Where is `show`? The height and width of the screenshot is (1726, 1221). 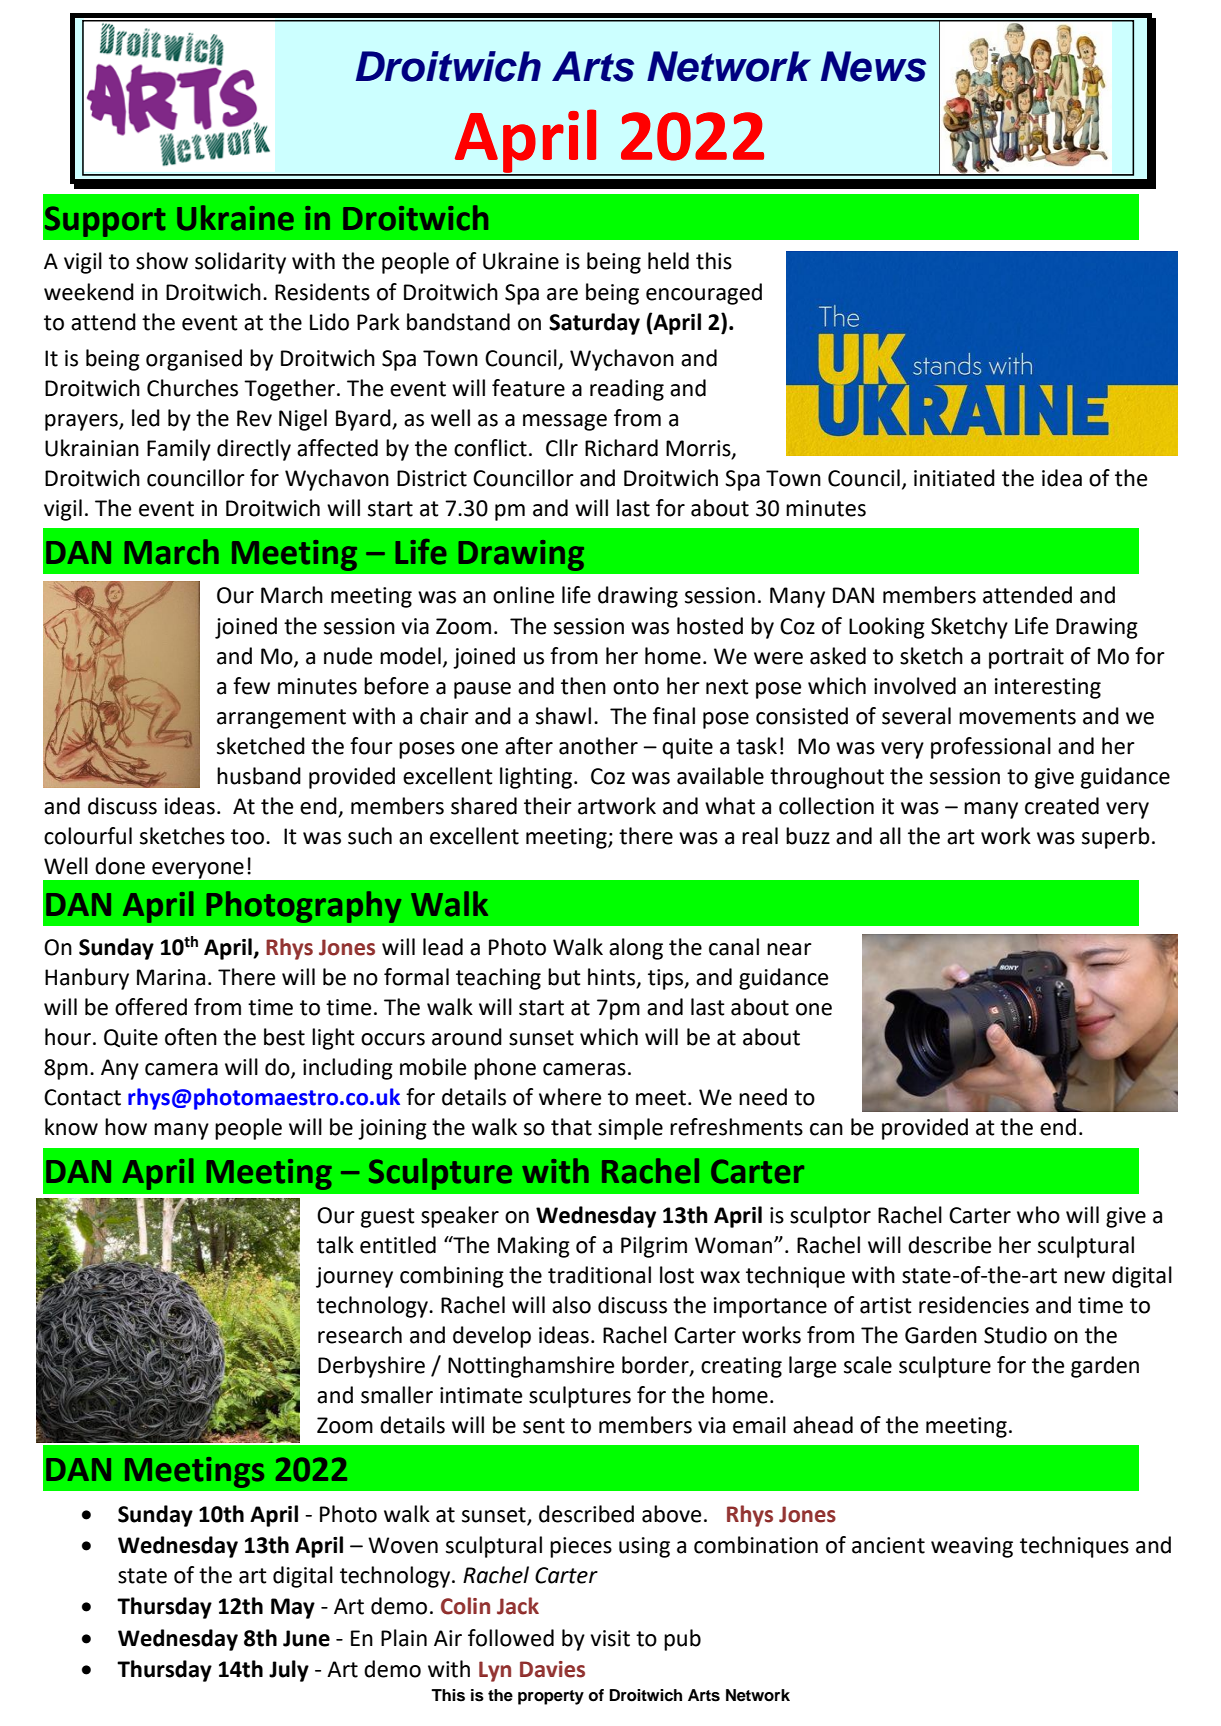 show is located at coordinates (162, 261).
